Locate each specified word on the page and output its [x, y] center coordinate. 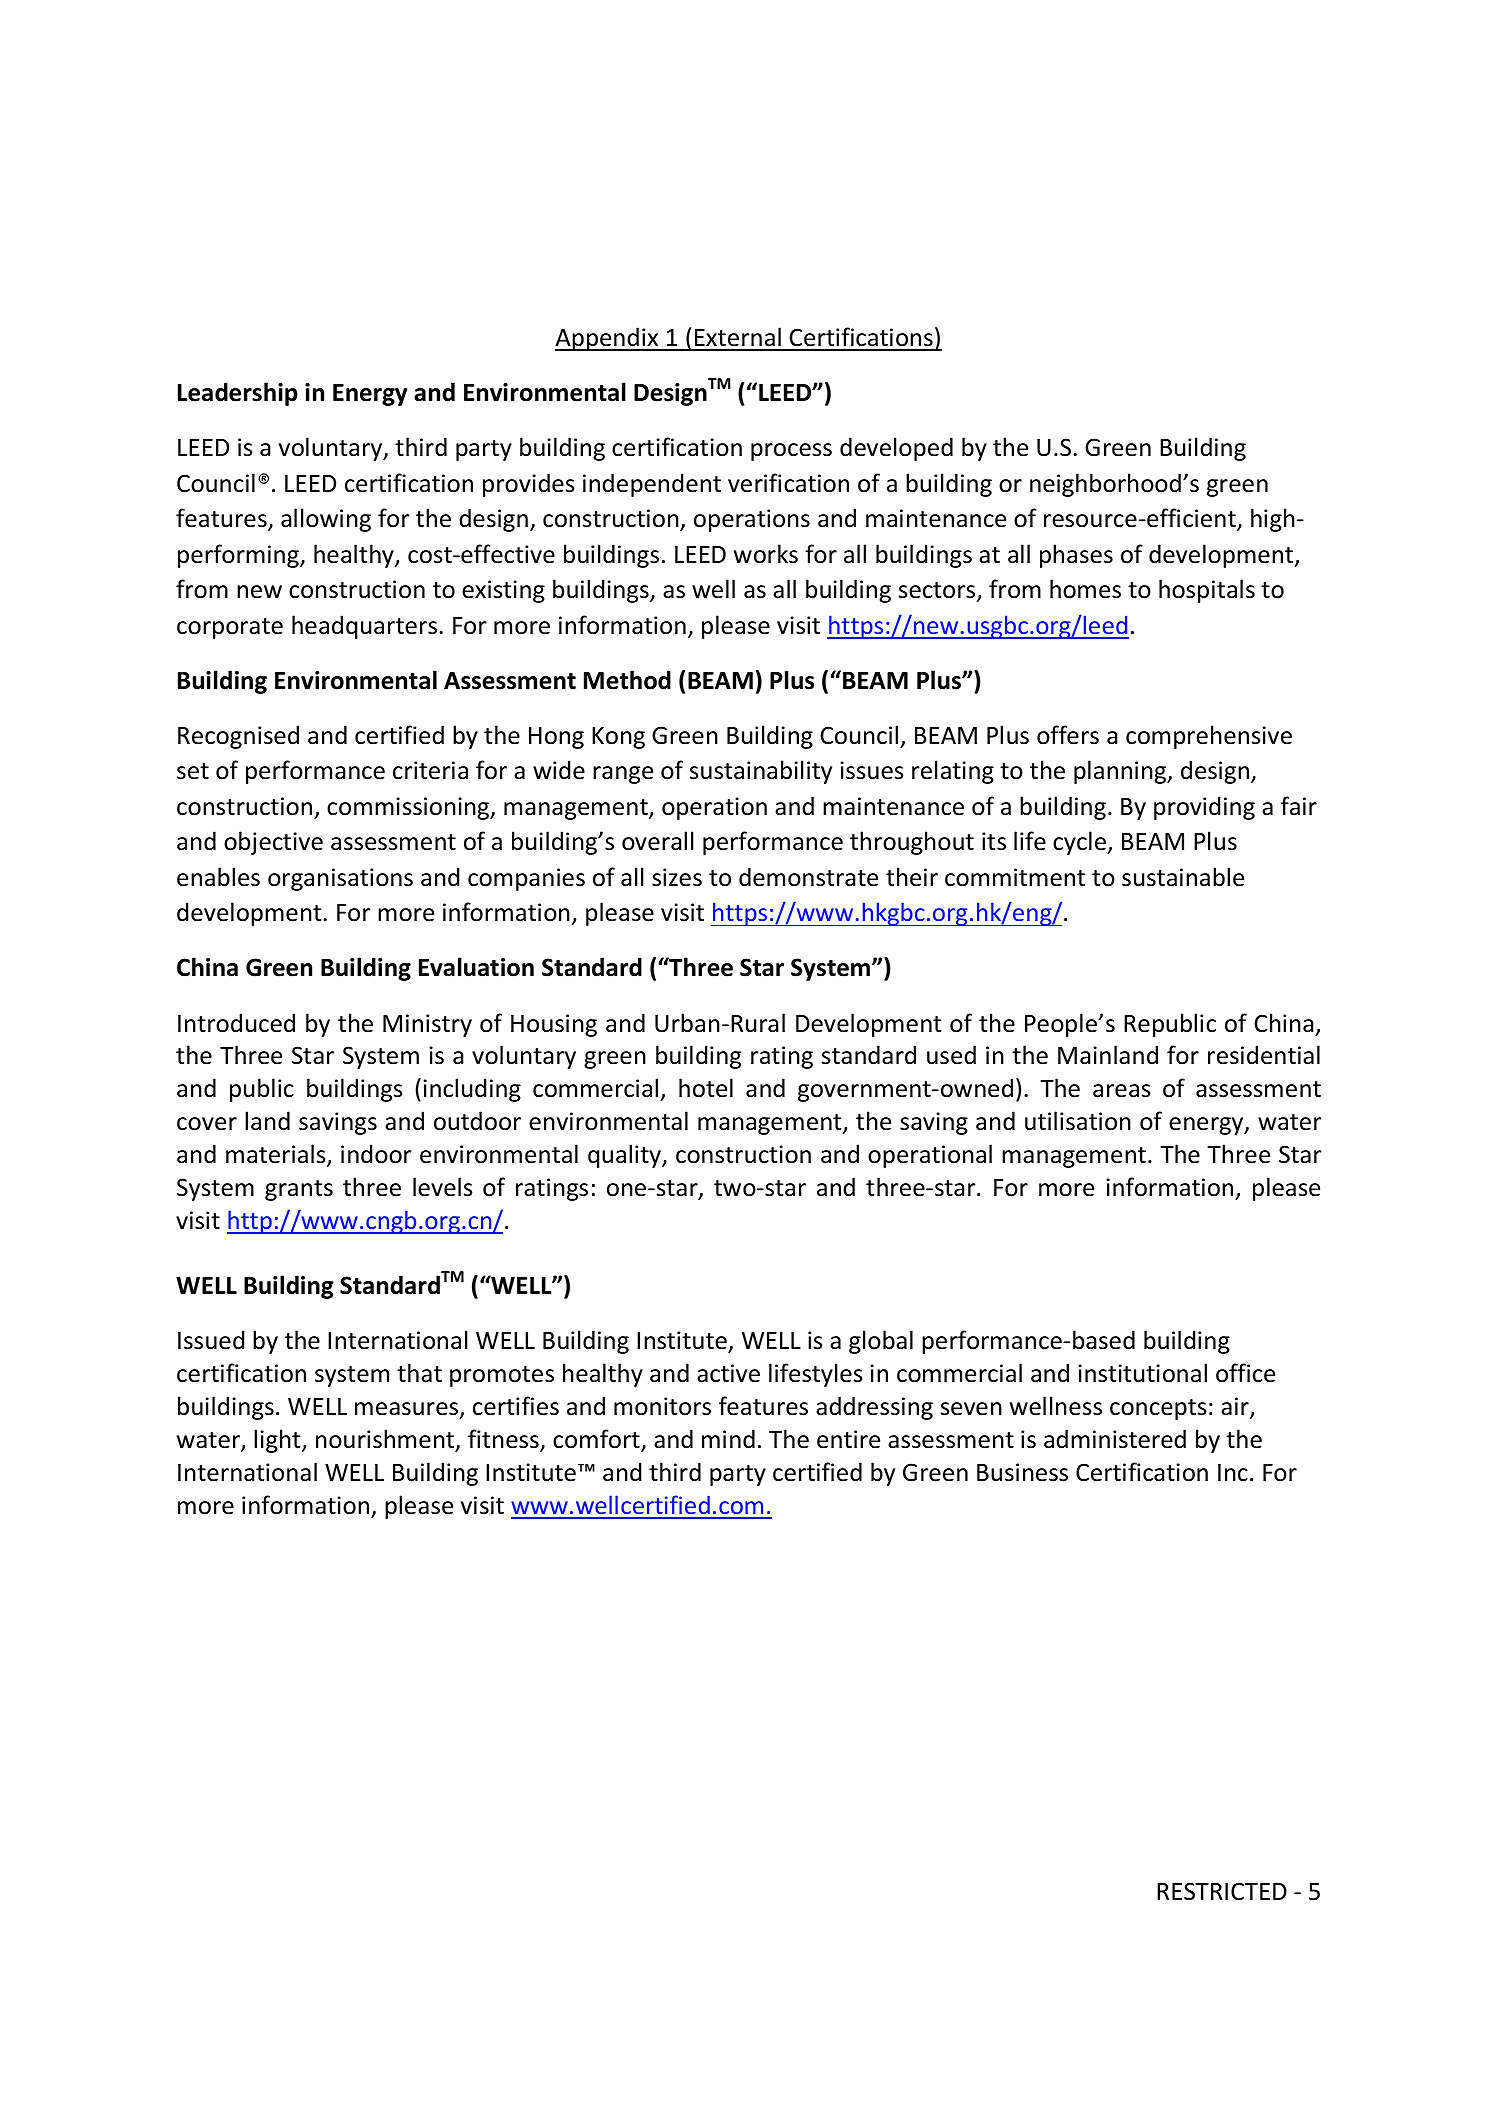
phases [1076, 556]
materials [277, 1155]
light [278, 1441]
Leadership [238, 394]
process [791, 452]
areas [1122, 1091]
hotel [706, 1088]
